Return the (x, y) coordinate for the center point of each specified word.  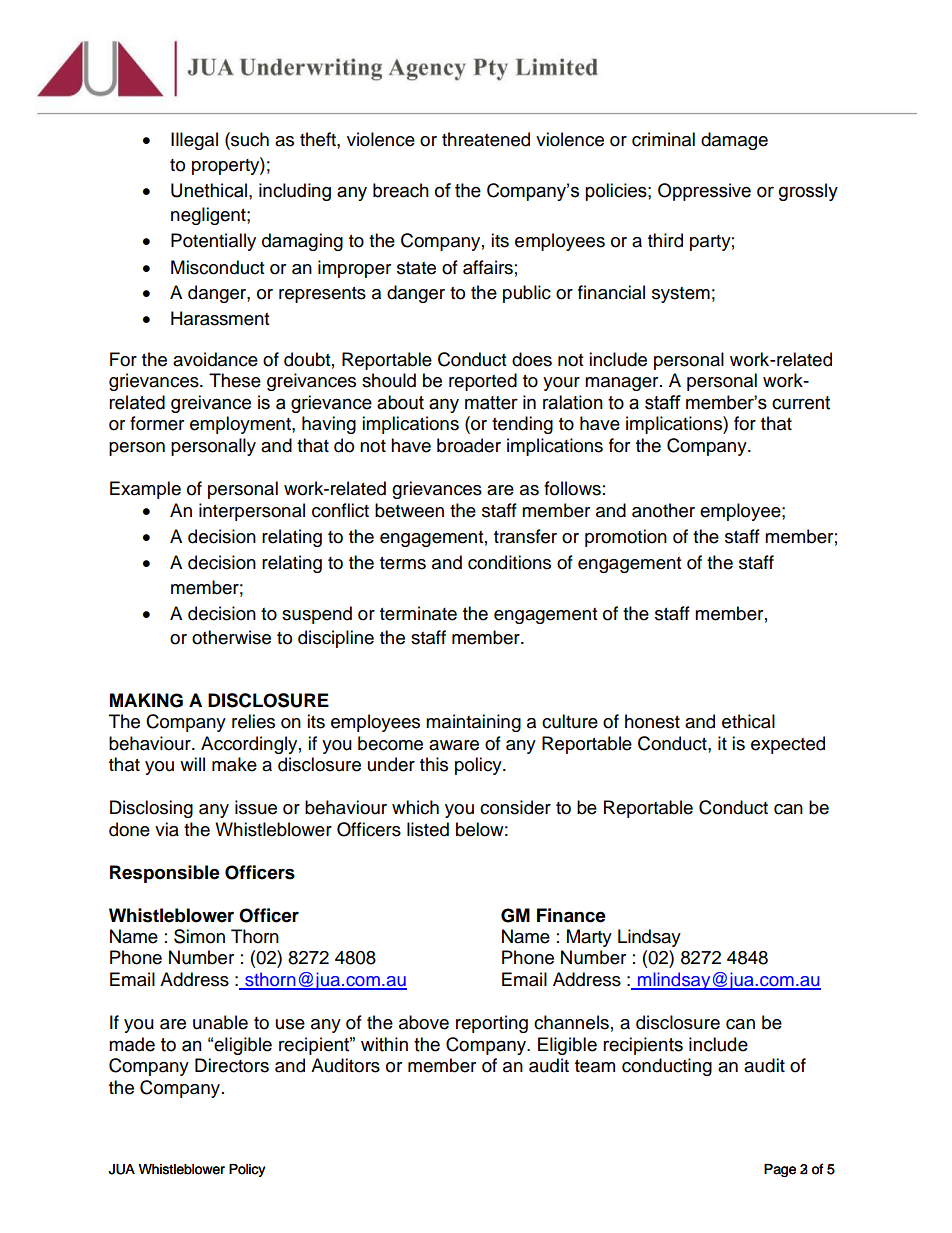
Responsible (165, 874)
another (663, 510)
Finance (571, 915)
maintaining (473, 723)
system (681, 295)
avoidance (215, 359)
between (409, 510)
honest (652, 721)
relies (253, 721)
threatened (486, 139)
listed (428, 829)
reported (483, 382)
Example (145, 490)
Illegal (194, 141)
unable (220, 1022)
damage (734, 141)
